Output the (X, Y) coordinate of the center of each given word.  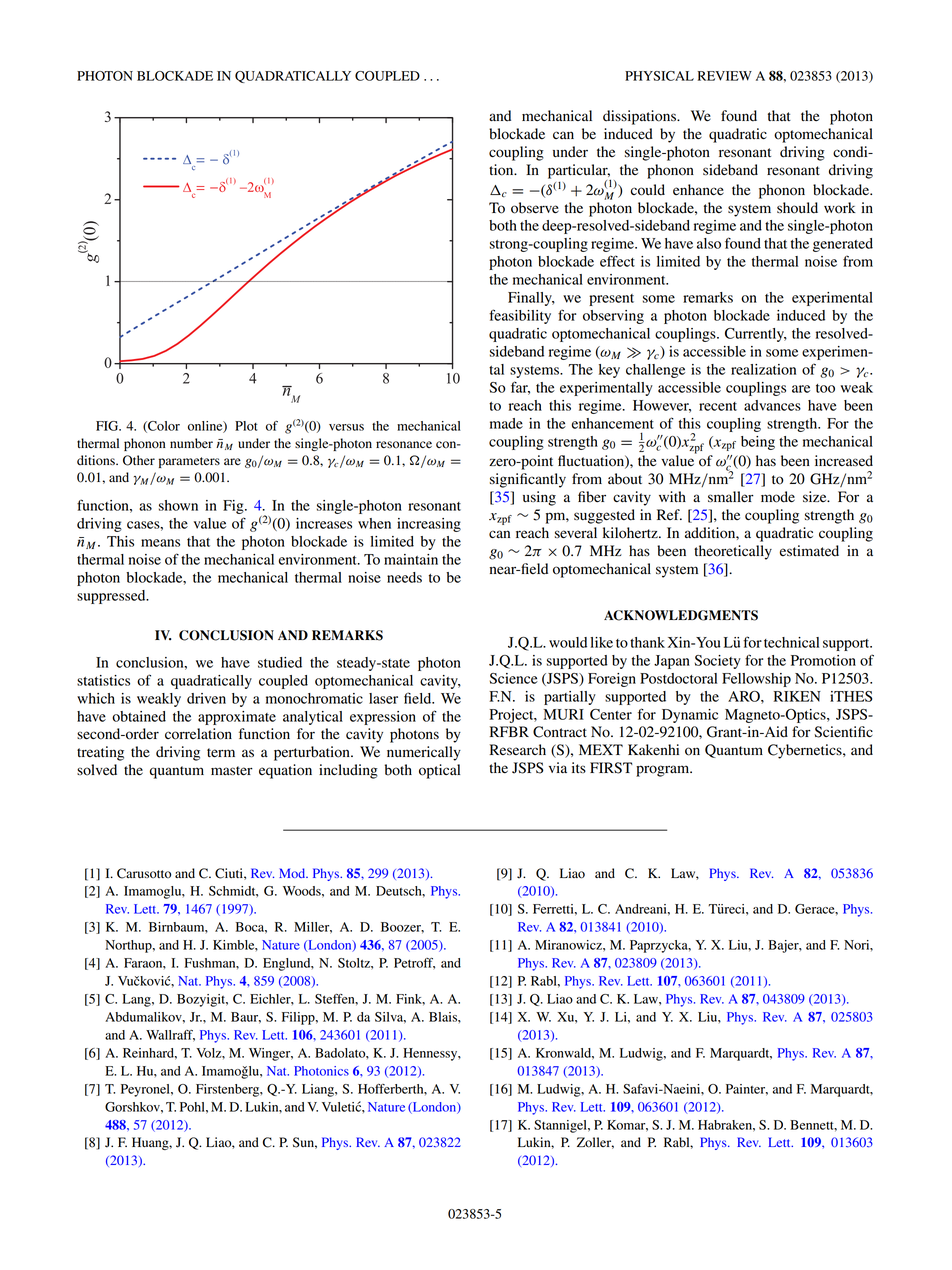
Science (514, 678)
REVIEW (725, 76)
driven (206, 698)
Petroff (414, 964)
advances (772, 405)
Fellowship (756, 680)
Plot (246, 426)
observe (535, 208)
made (506, 423)
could (648, 190)
